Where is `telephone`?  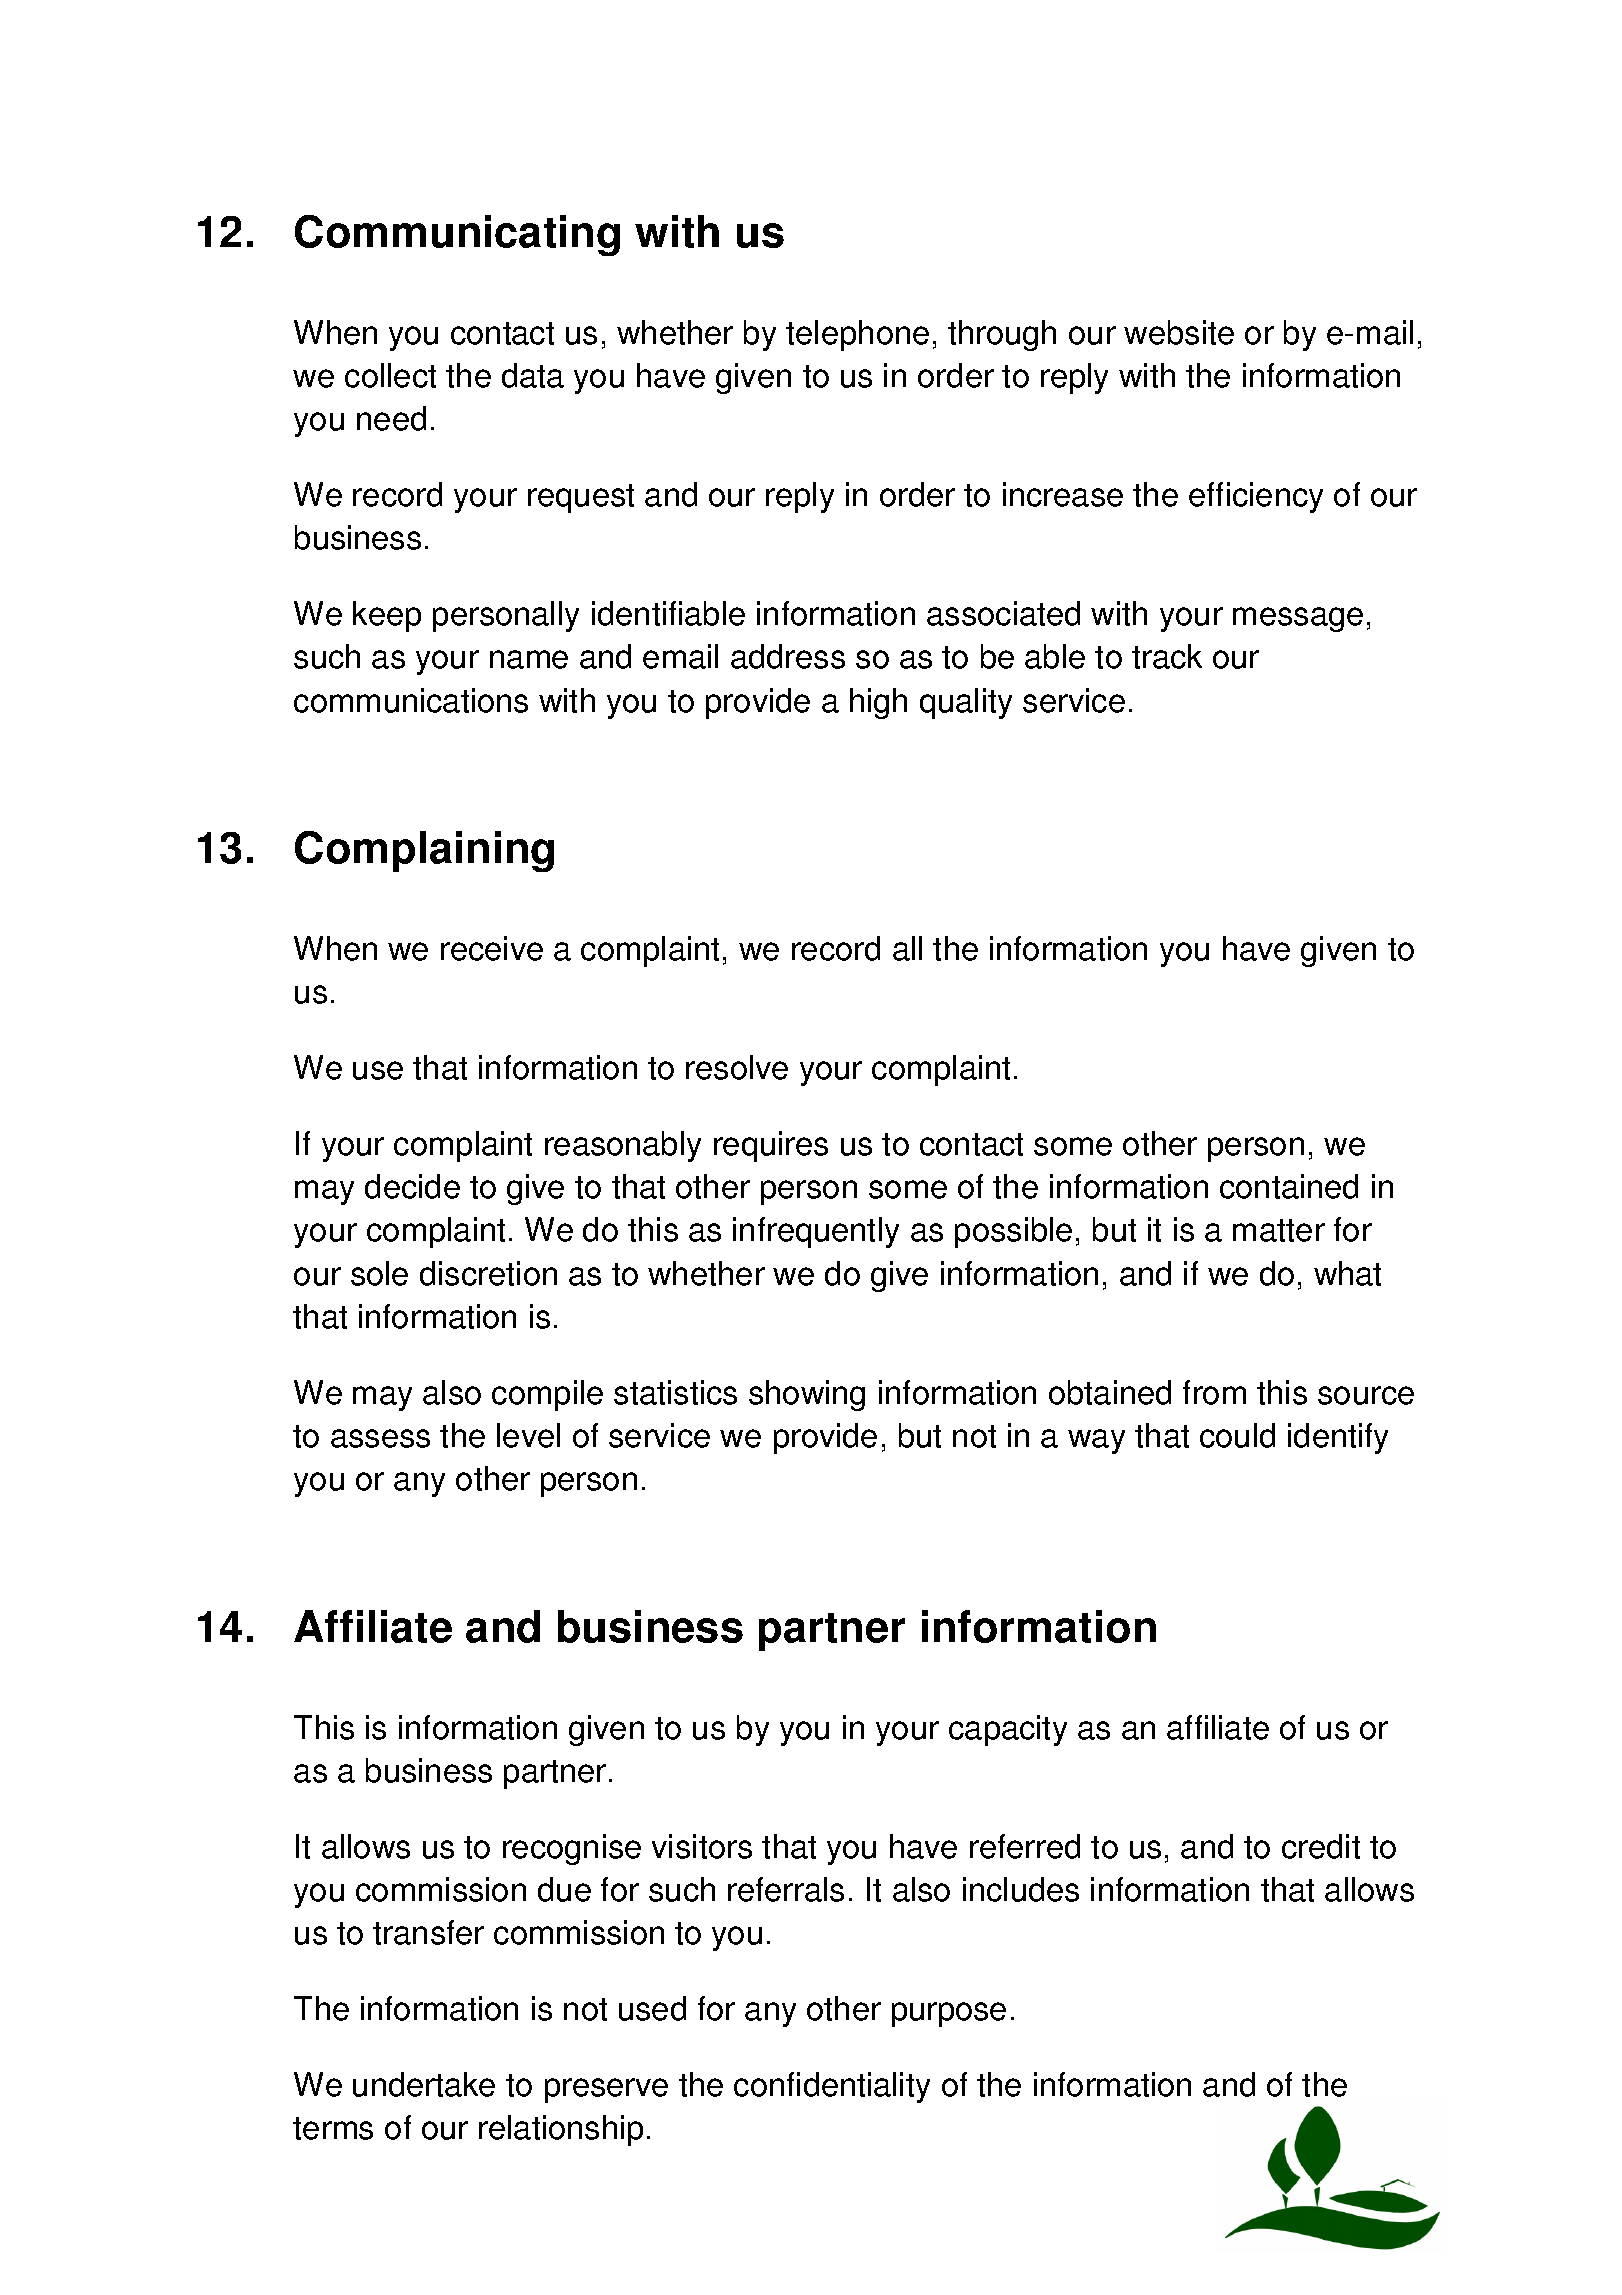 telephone is located at coordinates (857, 335).
